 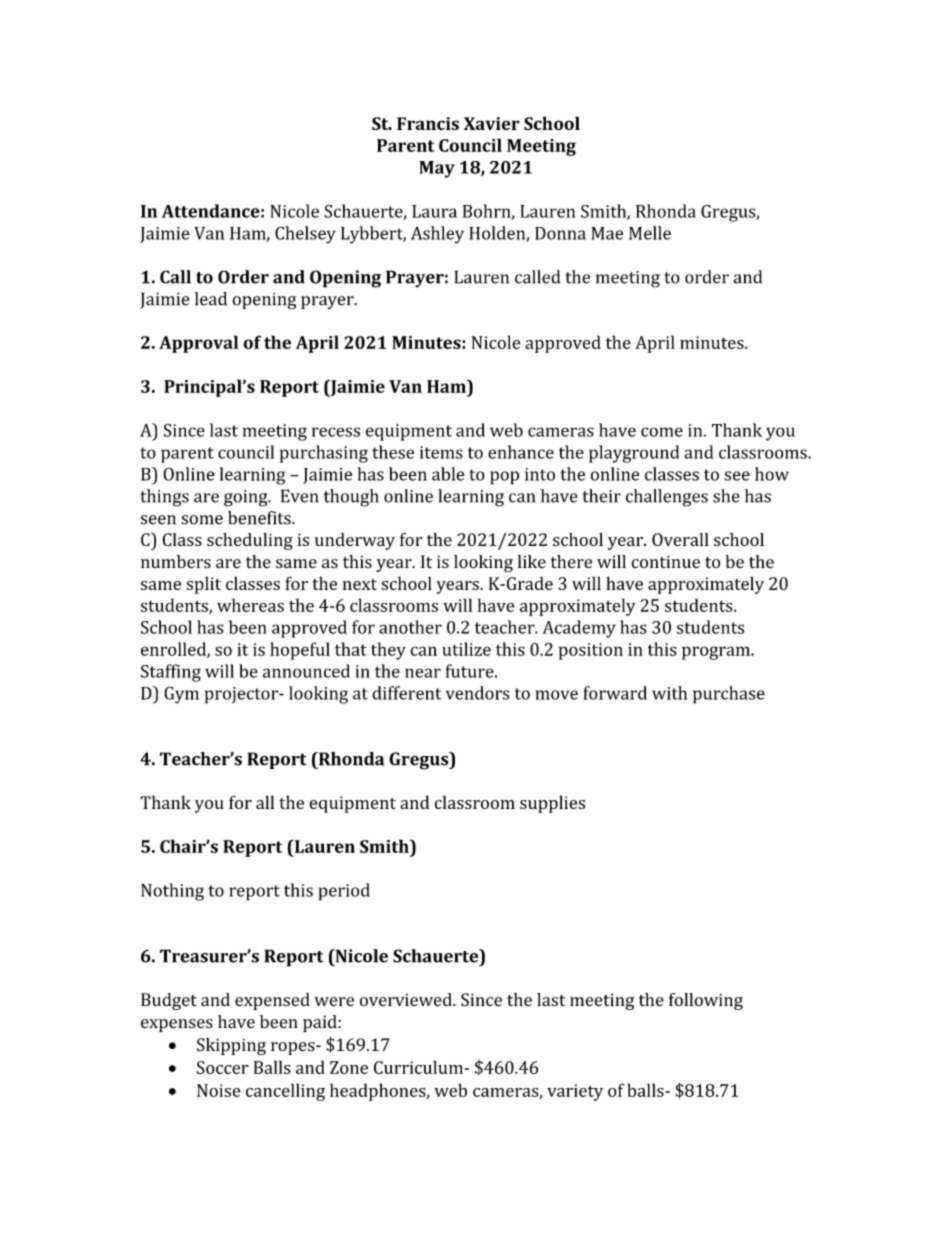 I want to click on Nothing, so click(x=172, y=892).
